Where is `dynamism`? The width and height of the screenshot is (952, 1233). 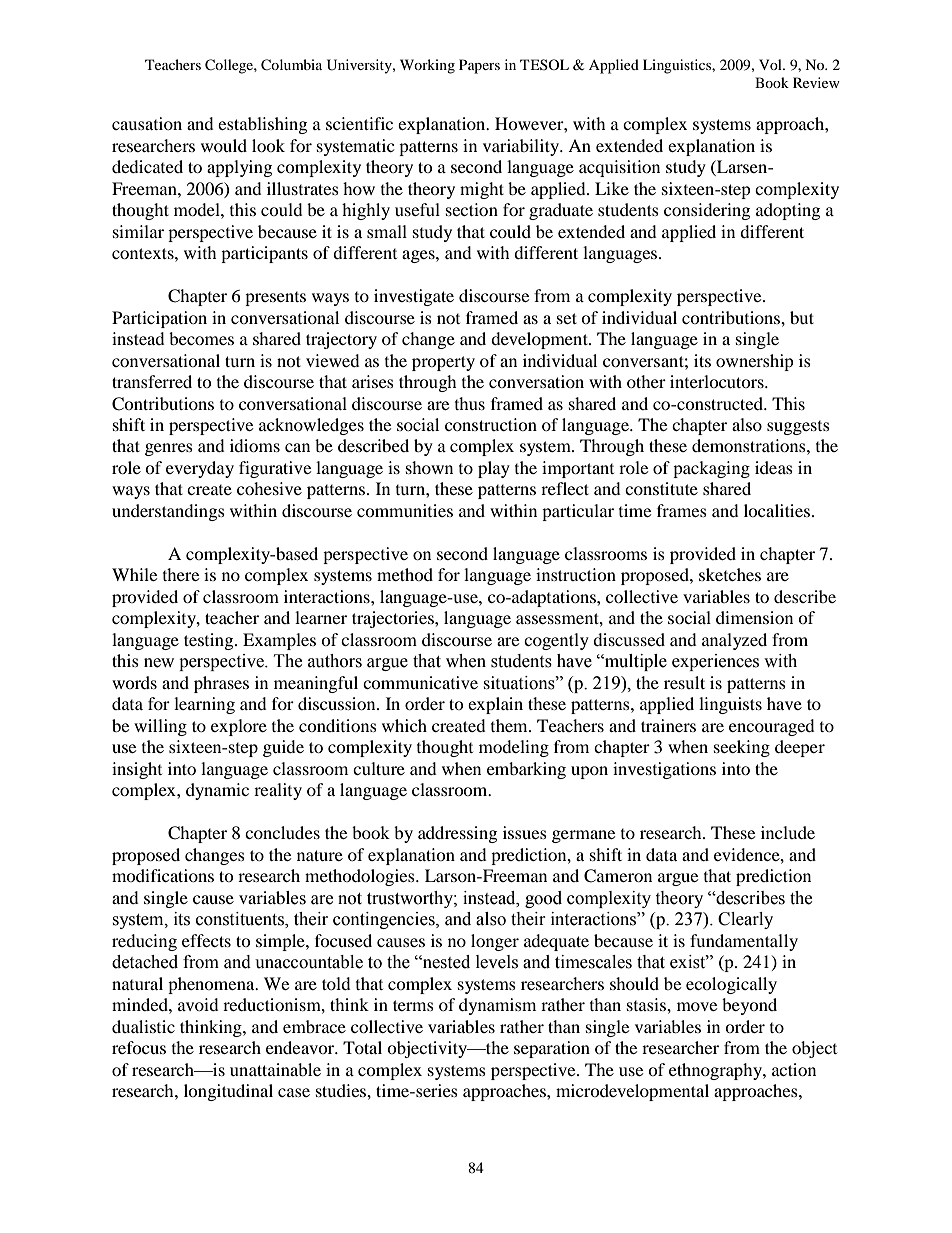 dynamism is located at coordinates (497, 1006).
